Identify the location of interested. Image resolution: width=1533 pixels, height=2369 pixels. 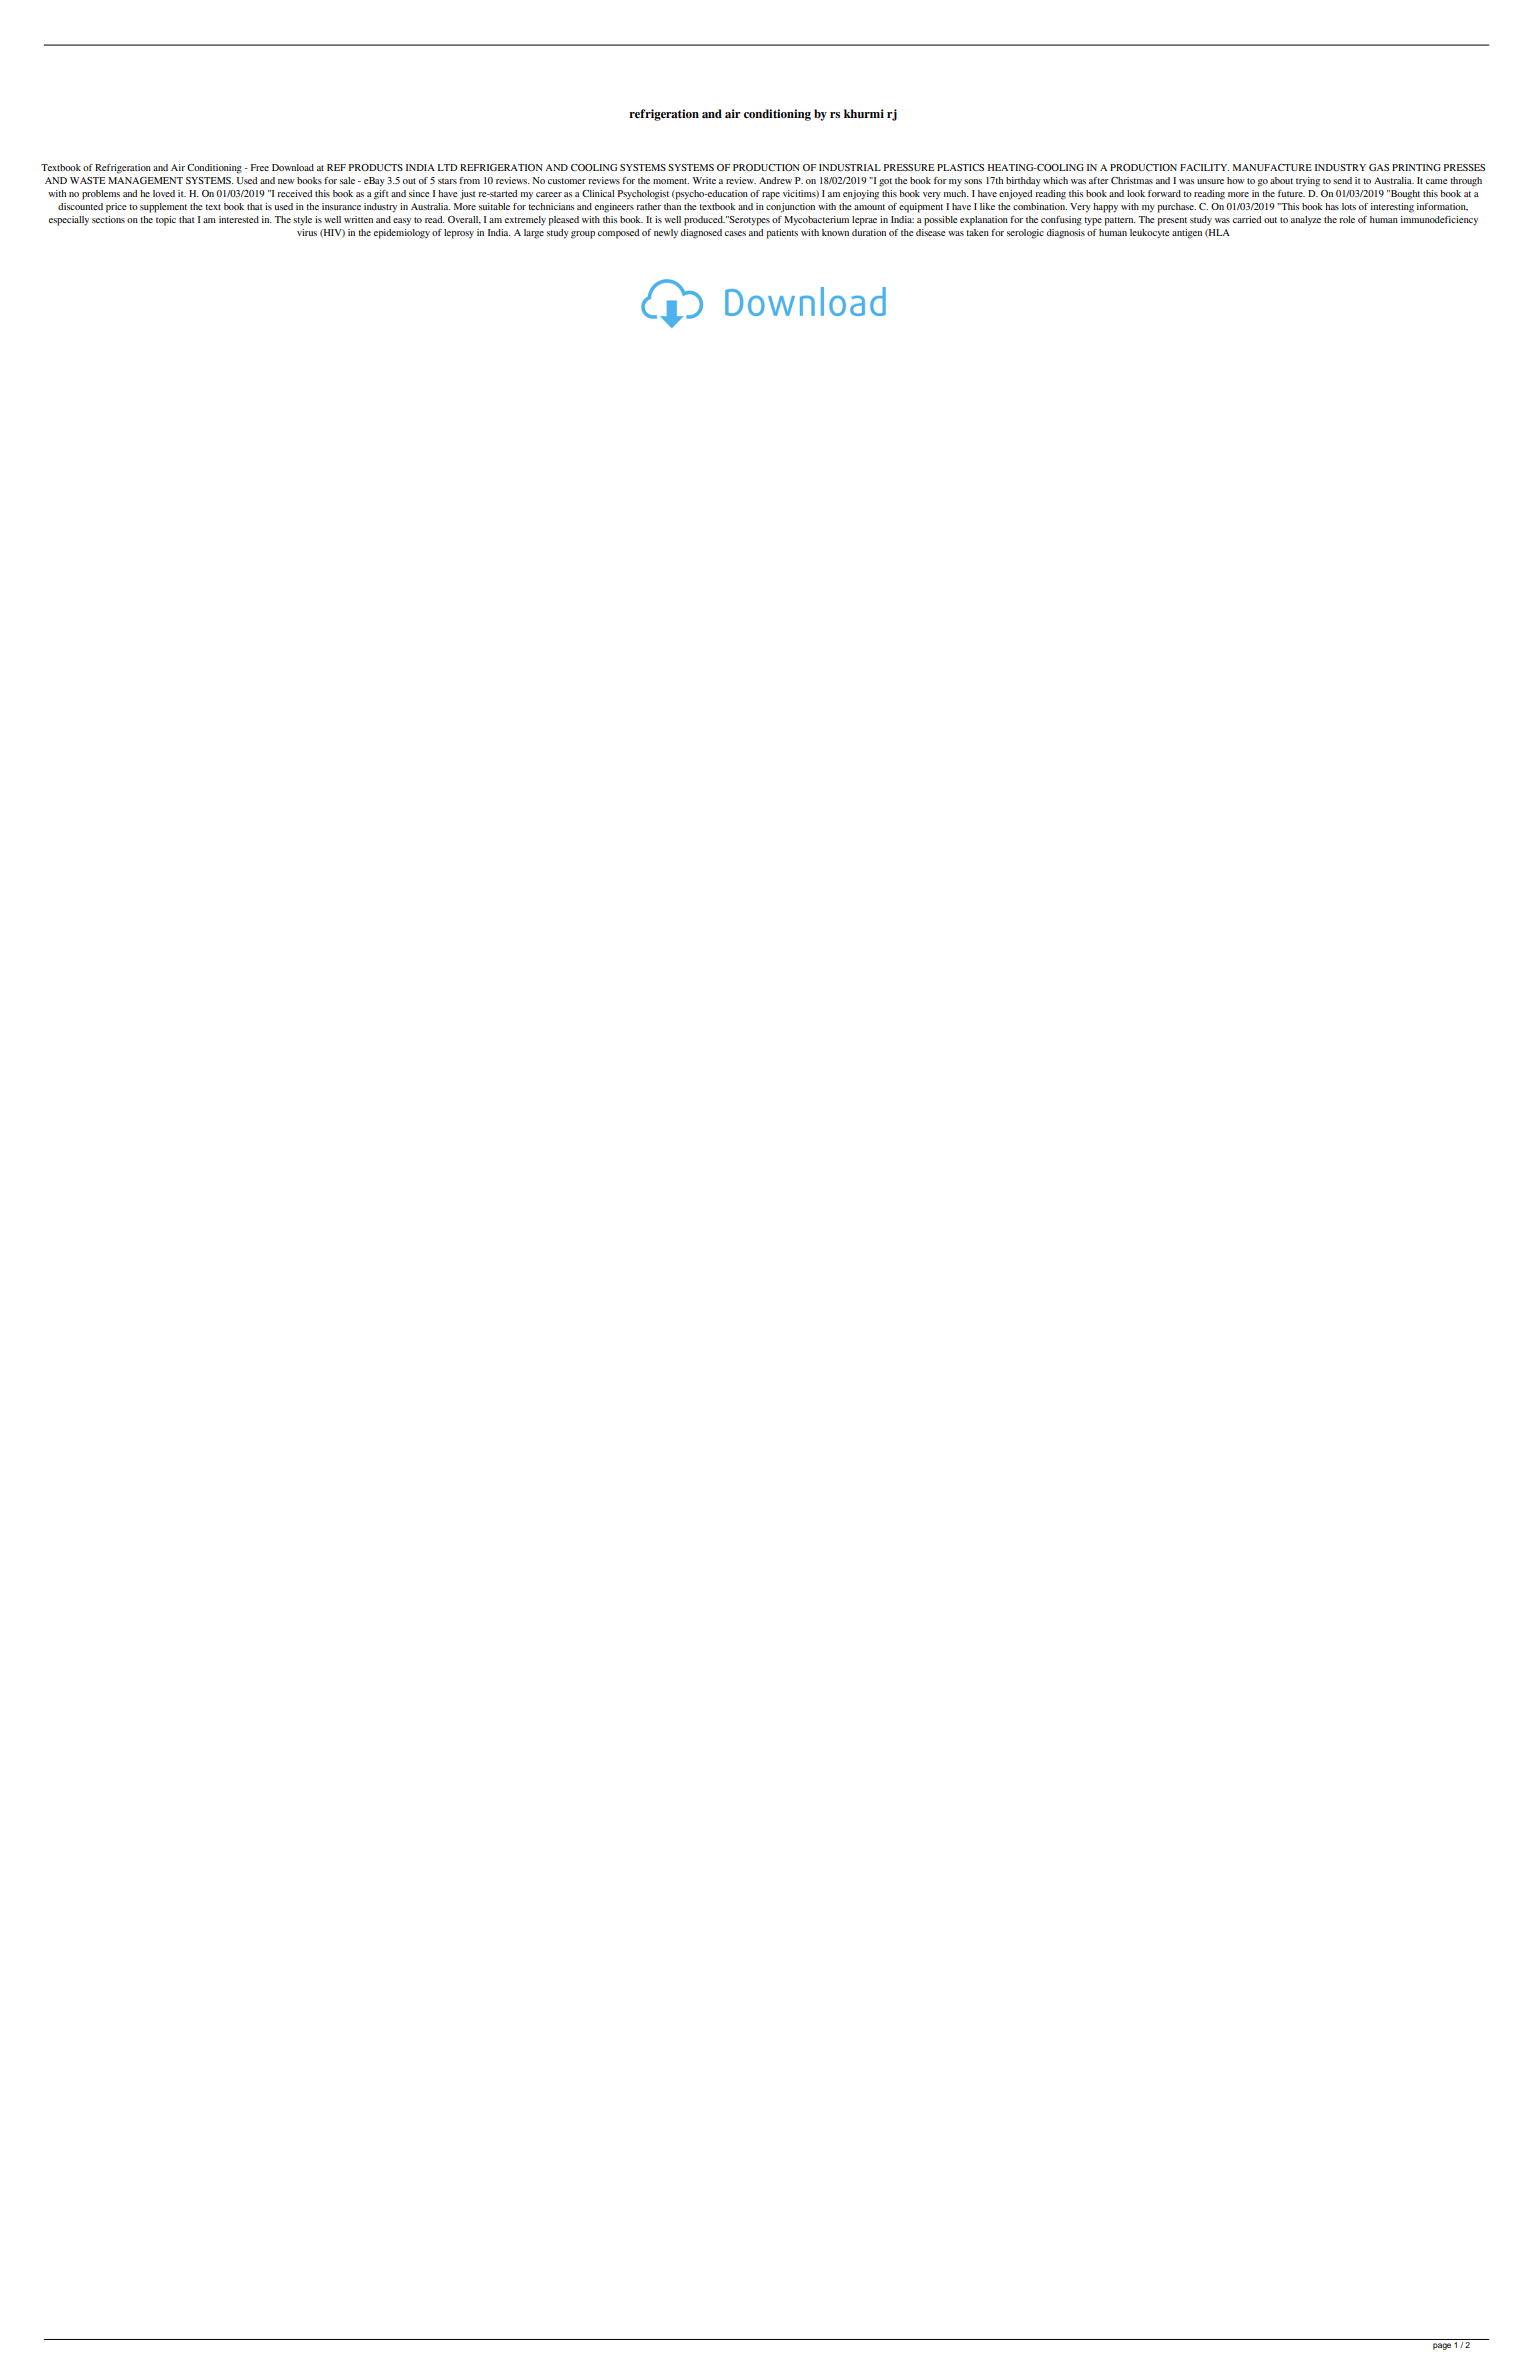
(239, 219).
